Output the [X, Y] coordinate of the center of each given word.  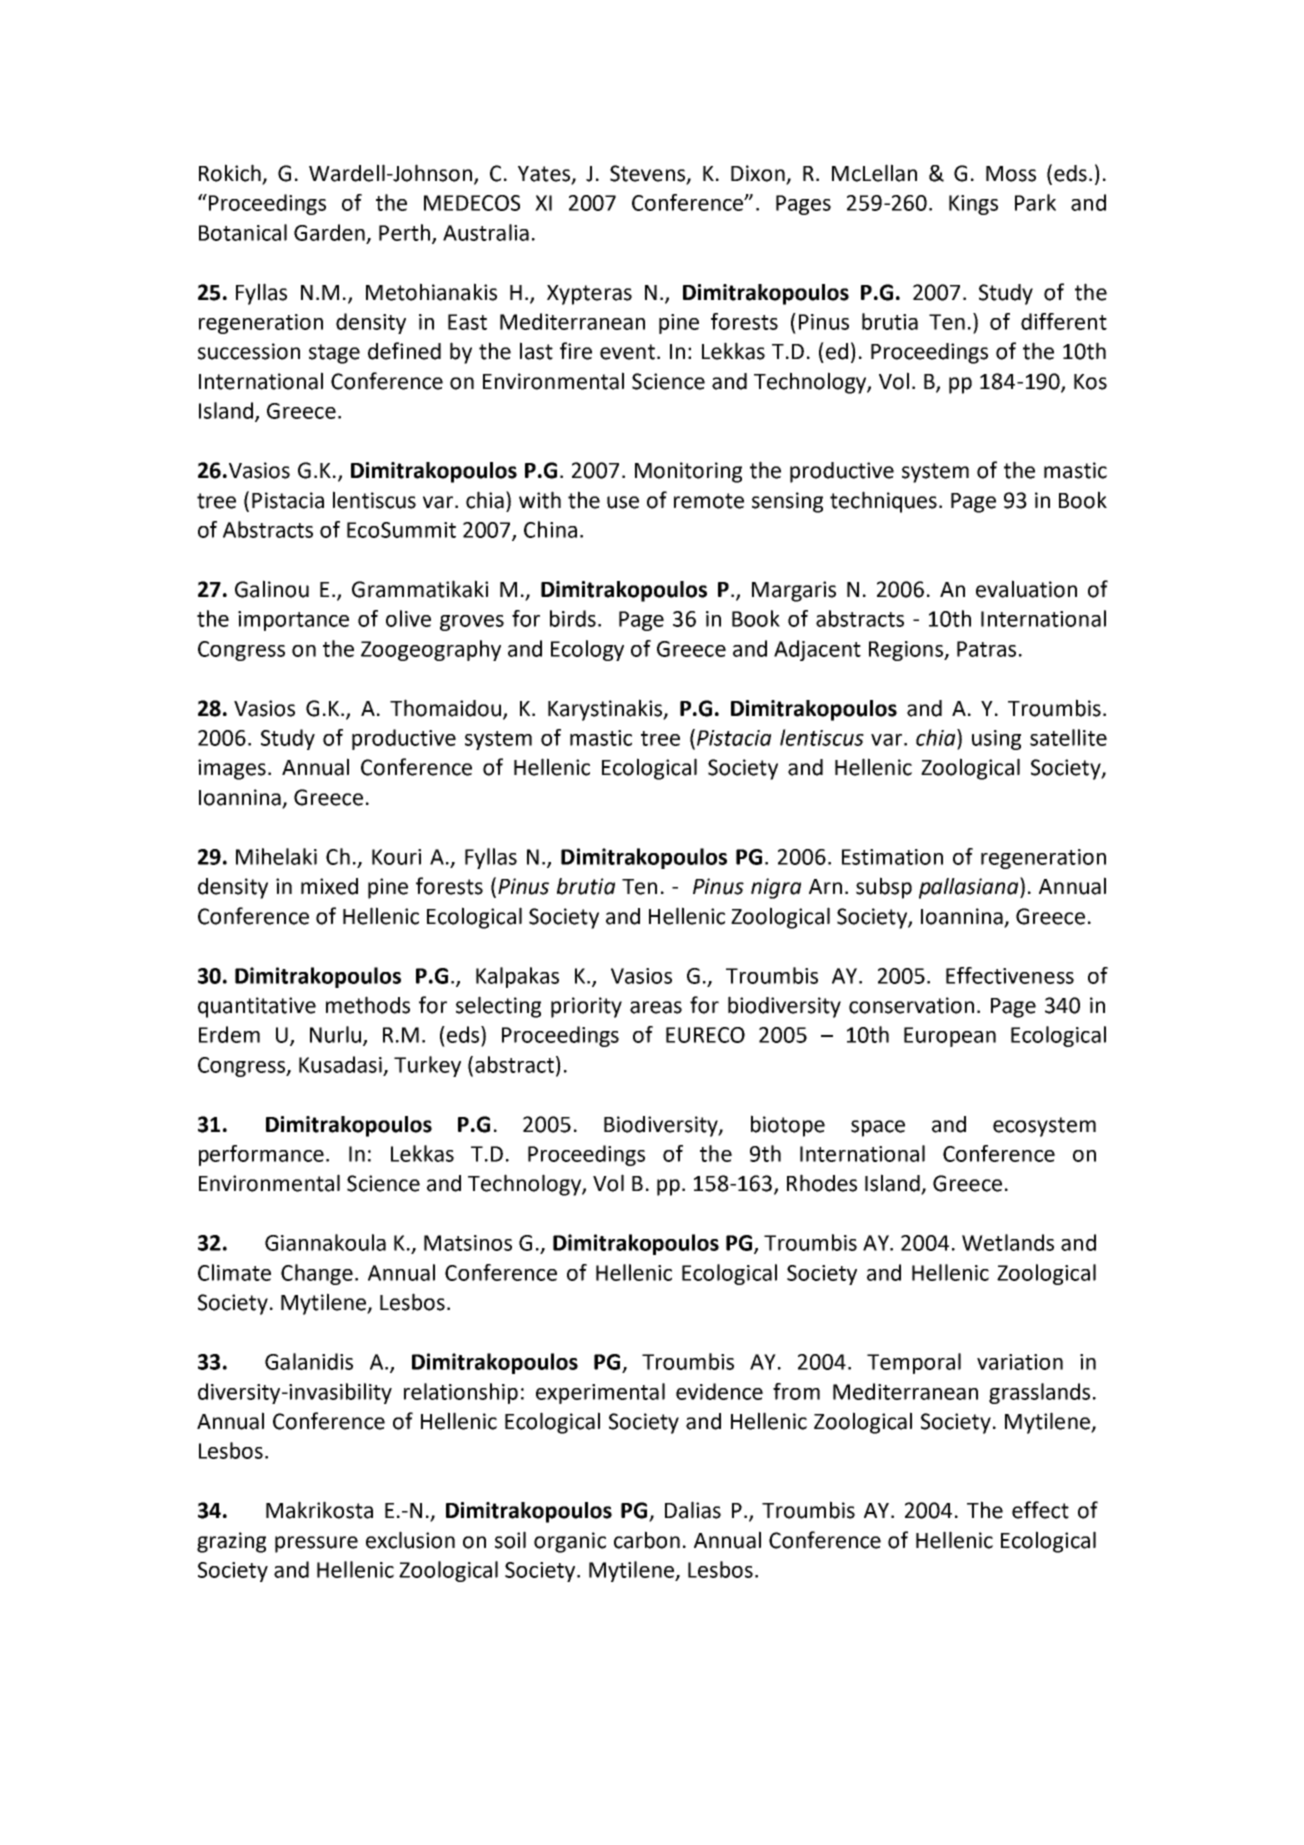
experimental [600, 1393]
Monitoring [688, 472]
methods [368, 1005]
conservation [911, 1005]
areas [656, 1007]
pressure [316, 1544]
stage [334, 354]
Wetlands [1008, 1242]
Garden [329, 232]
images [232, 769]
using [996, 740]
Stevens [648, 174]
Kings [973, 205]
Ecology [587, 650]
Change [317, 1274]
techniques [883, 502]
